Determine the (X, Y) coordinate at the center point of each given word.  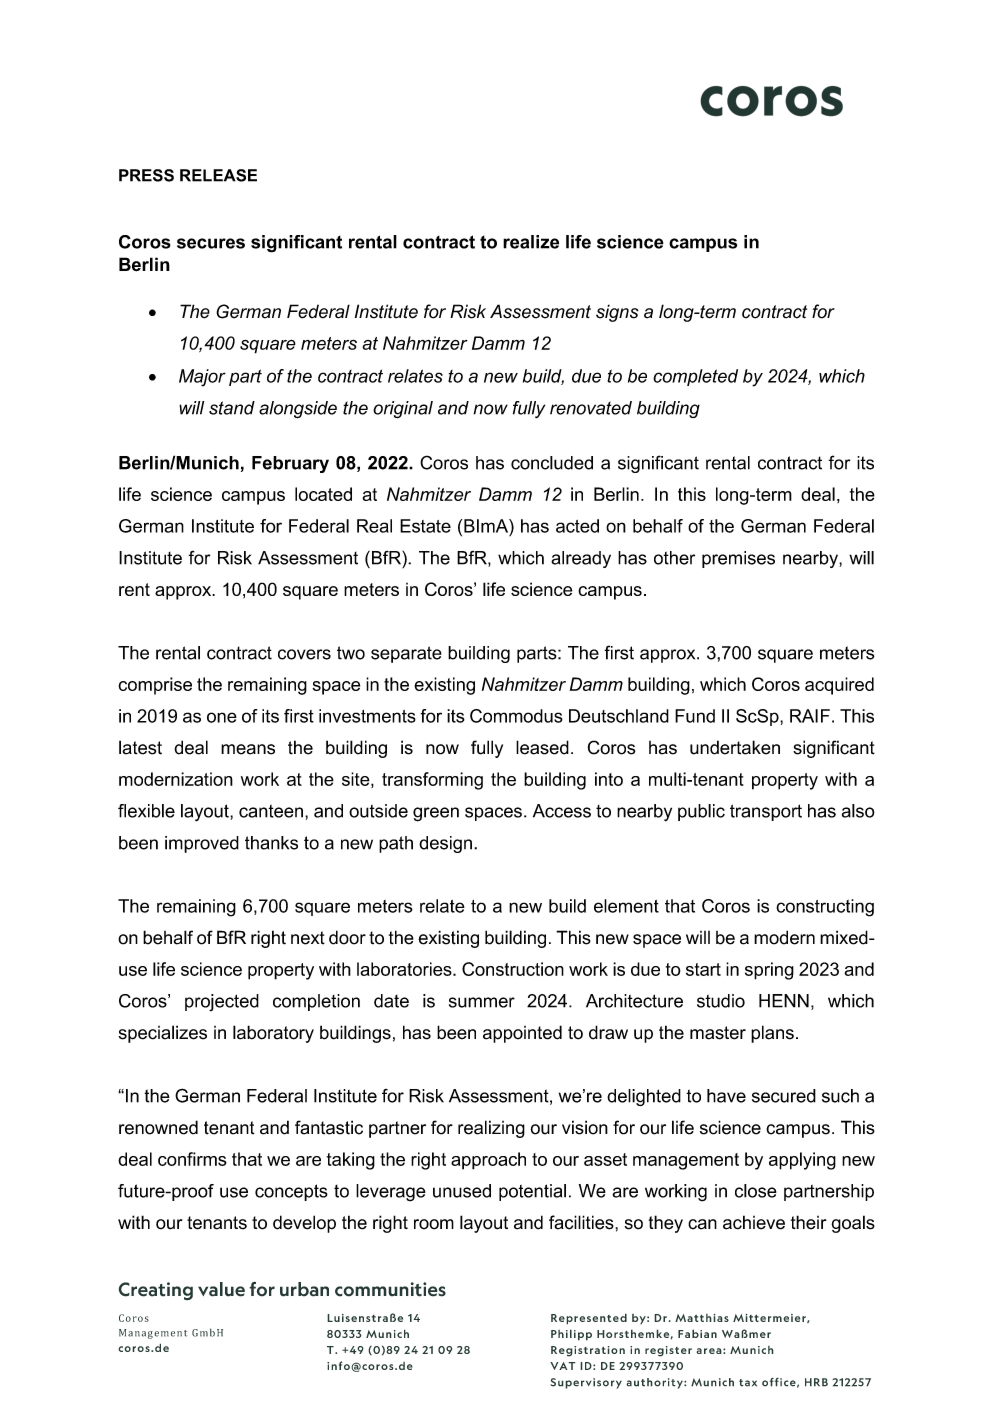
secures (211, 243)
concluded (552, 463)
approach (488, 1161)
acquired (839, 686)
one (222, 717)
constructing (825, 908)
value (221, 1289)
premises (738, 559)
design (445, 844)
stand (232, 408)
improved (202, 844)
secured (784, 1096)
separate (406, 654)
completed (695, 377)
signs (617, 313)
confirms (192, 1159)
